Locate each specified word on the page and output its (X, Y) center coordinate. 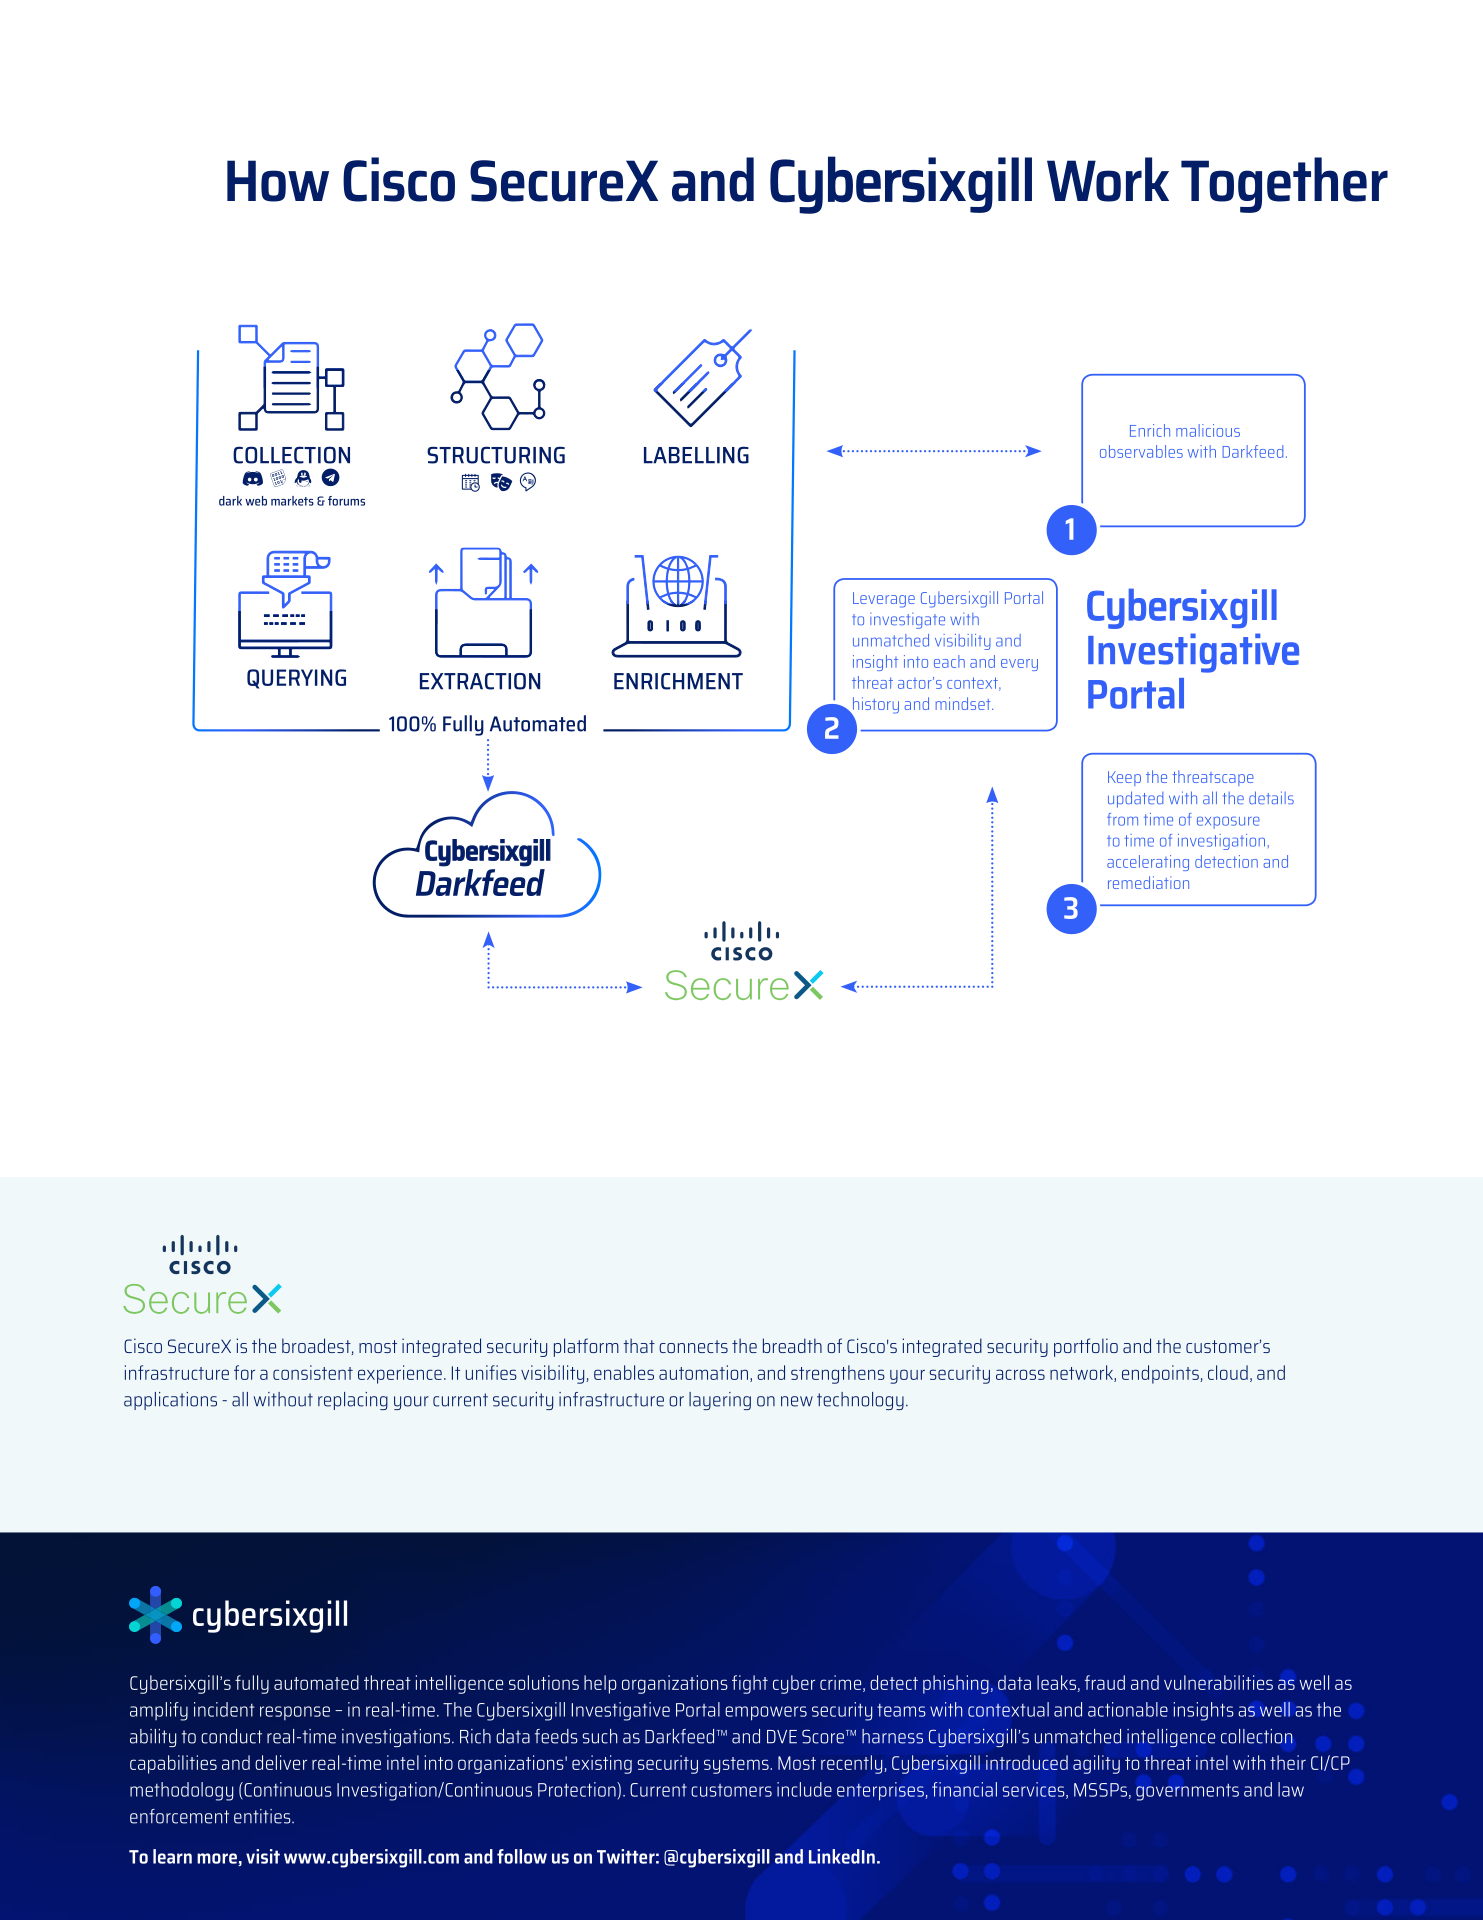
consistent (313, 1372)
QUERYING (296, 679)
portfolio (1086, 1347)
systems (737, 1765)
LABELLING (696, 455)
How (278, 181)
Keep (1124, 778)
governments (1187, 1792)
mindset (964, 703)
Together (1284, 185)
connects (693, 1346)
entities (263, 1816)
